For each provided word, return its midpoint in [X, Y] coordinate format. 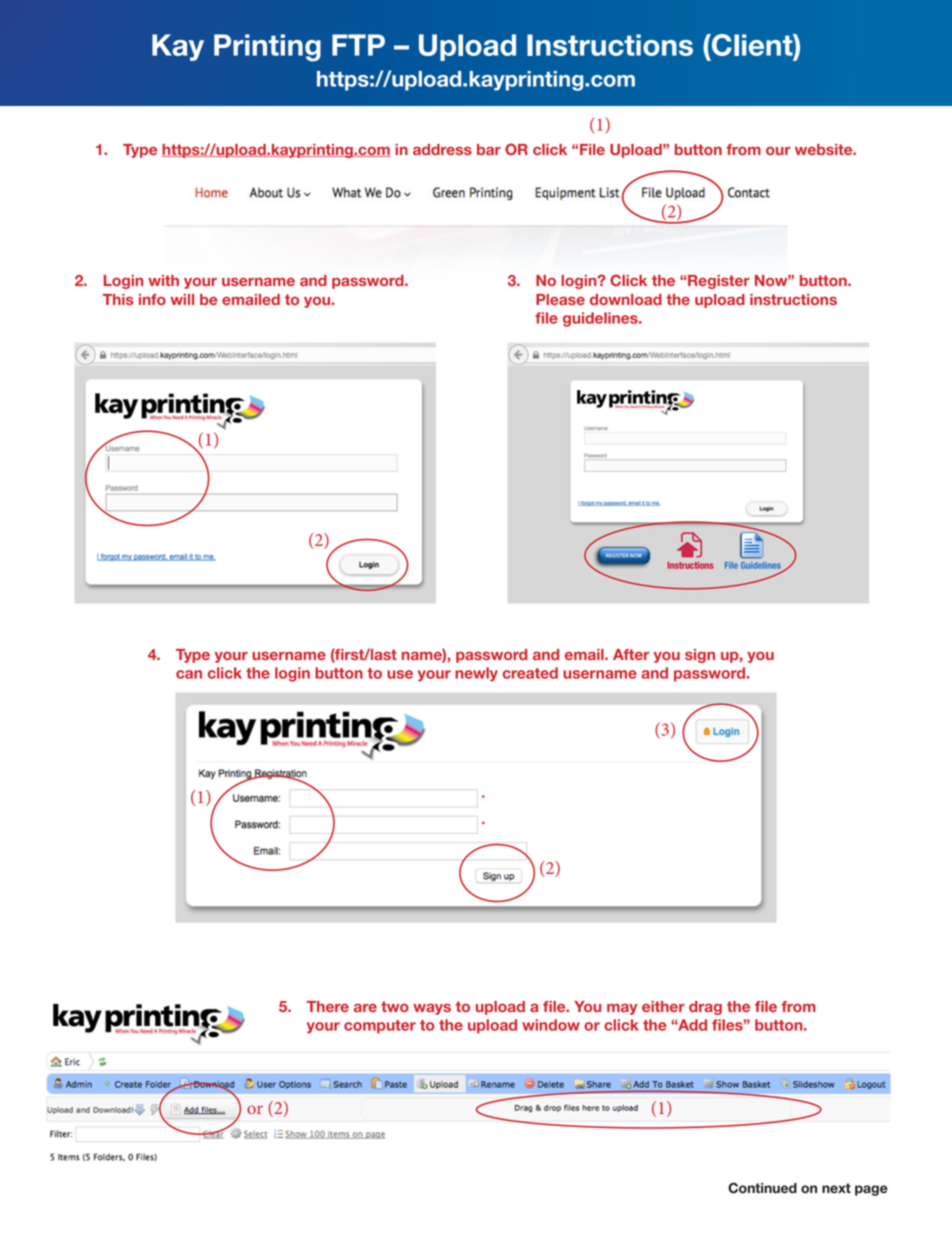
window [551, 1025]
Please [560, 299]
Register [719, 282]
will [182, 299]
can [189, 674]
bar [489, 149]
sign [700, 656]
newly [476, 674]
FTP [358, 45]
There [328, 1006]
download [626, 299]
